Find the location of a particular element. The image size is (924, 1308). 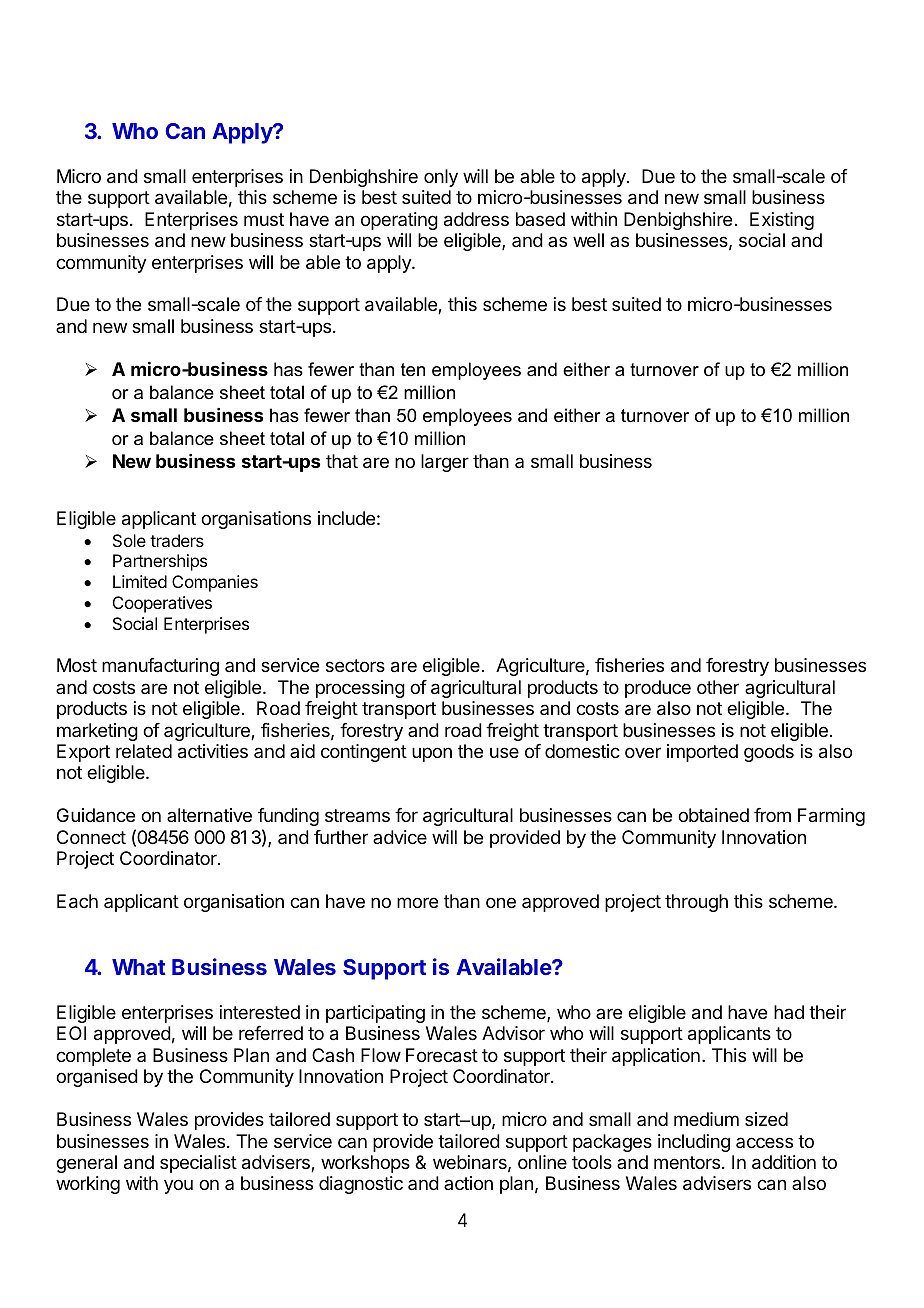

action is located at coordinates (468, 1183).
